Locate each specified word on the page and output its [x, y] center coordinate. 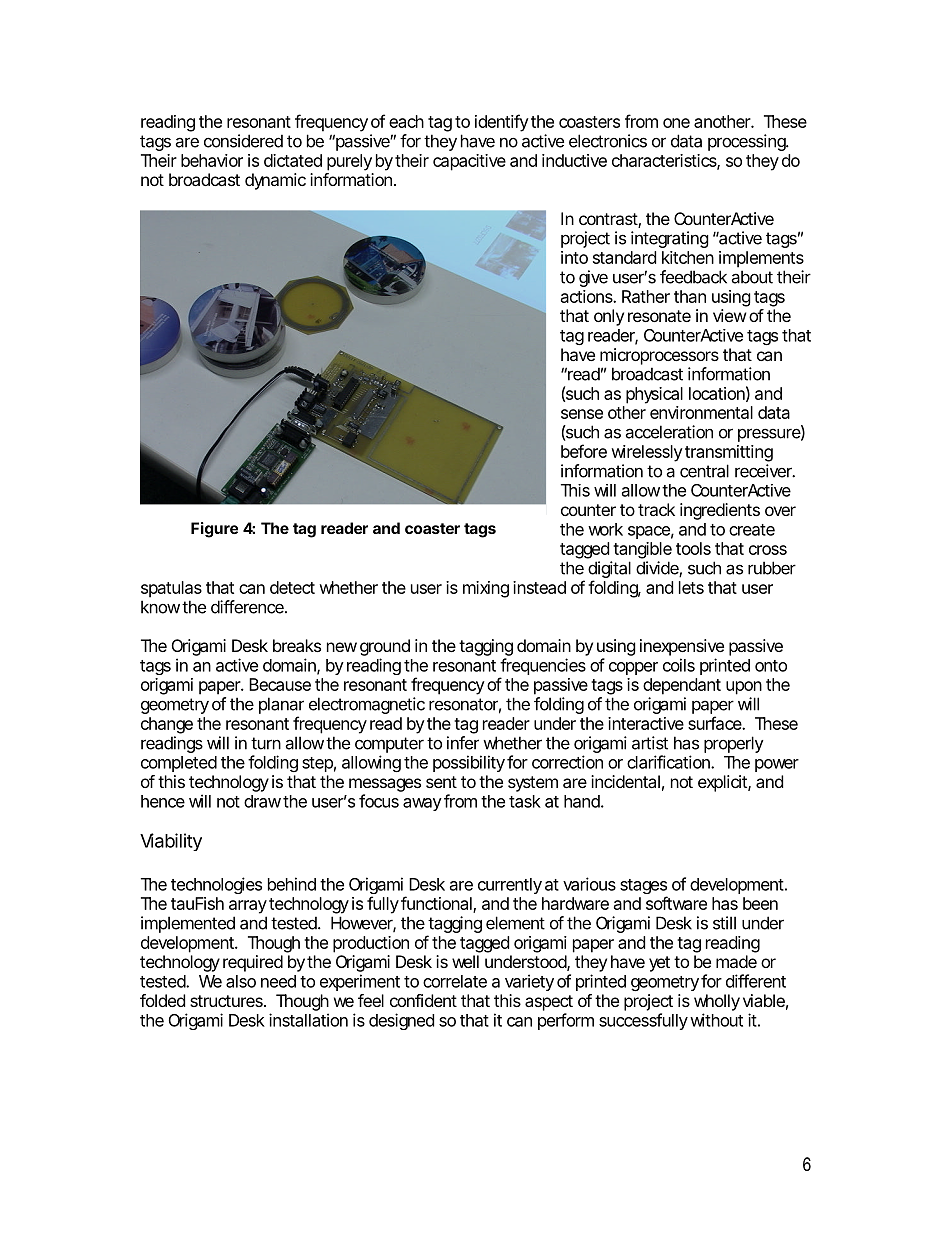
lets [691, 587]
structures [227, 1001]
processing [748, 142]
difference [248, 607]
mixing [486, 589]
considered [243, 141]
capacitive [469, 162]
